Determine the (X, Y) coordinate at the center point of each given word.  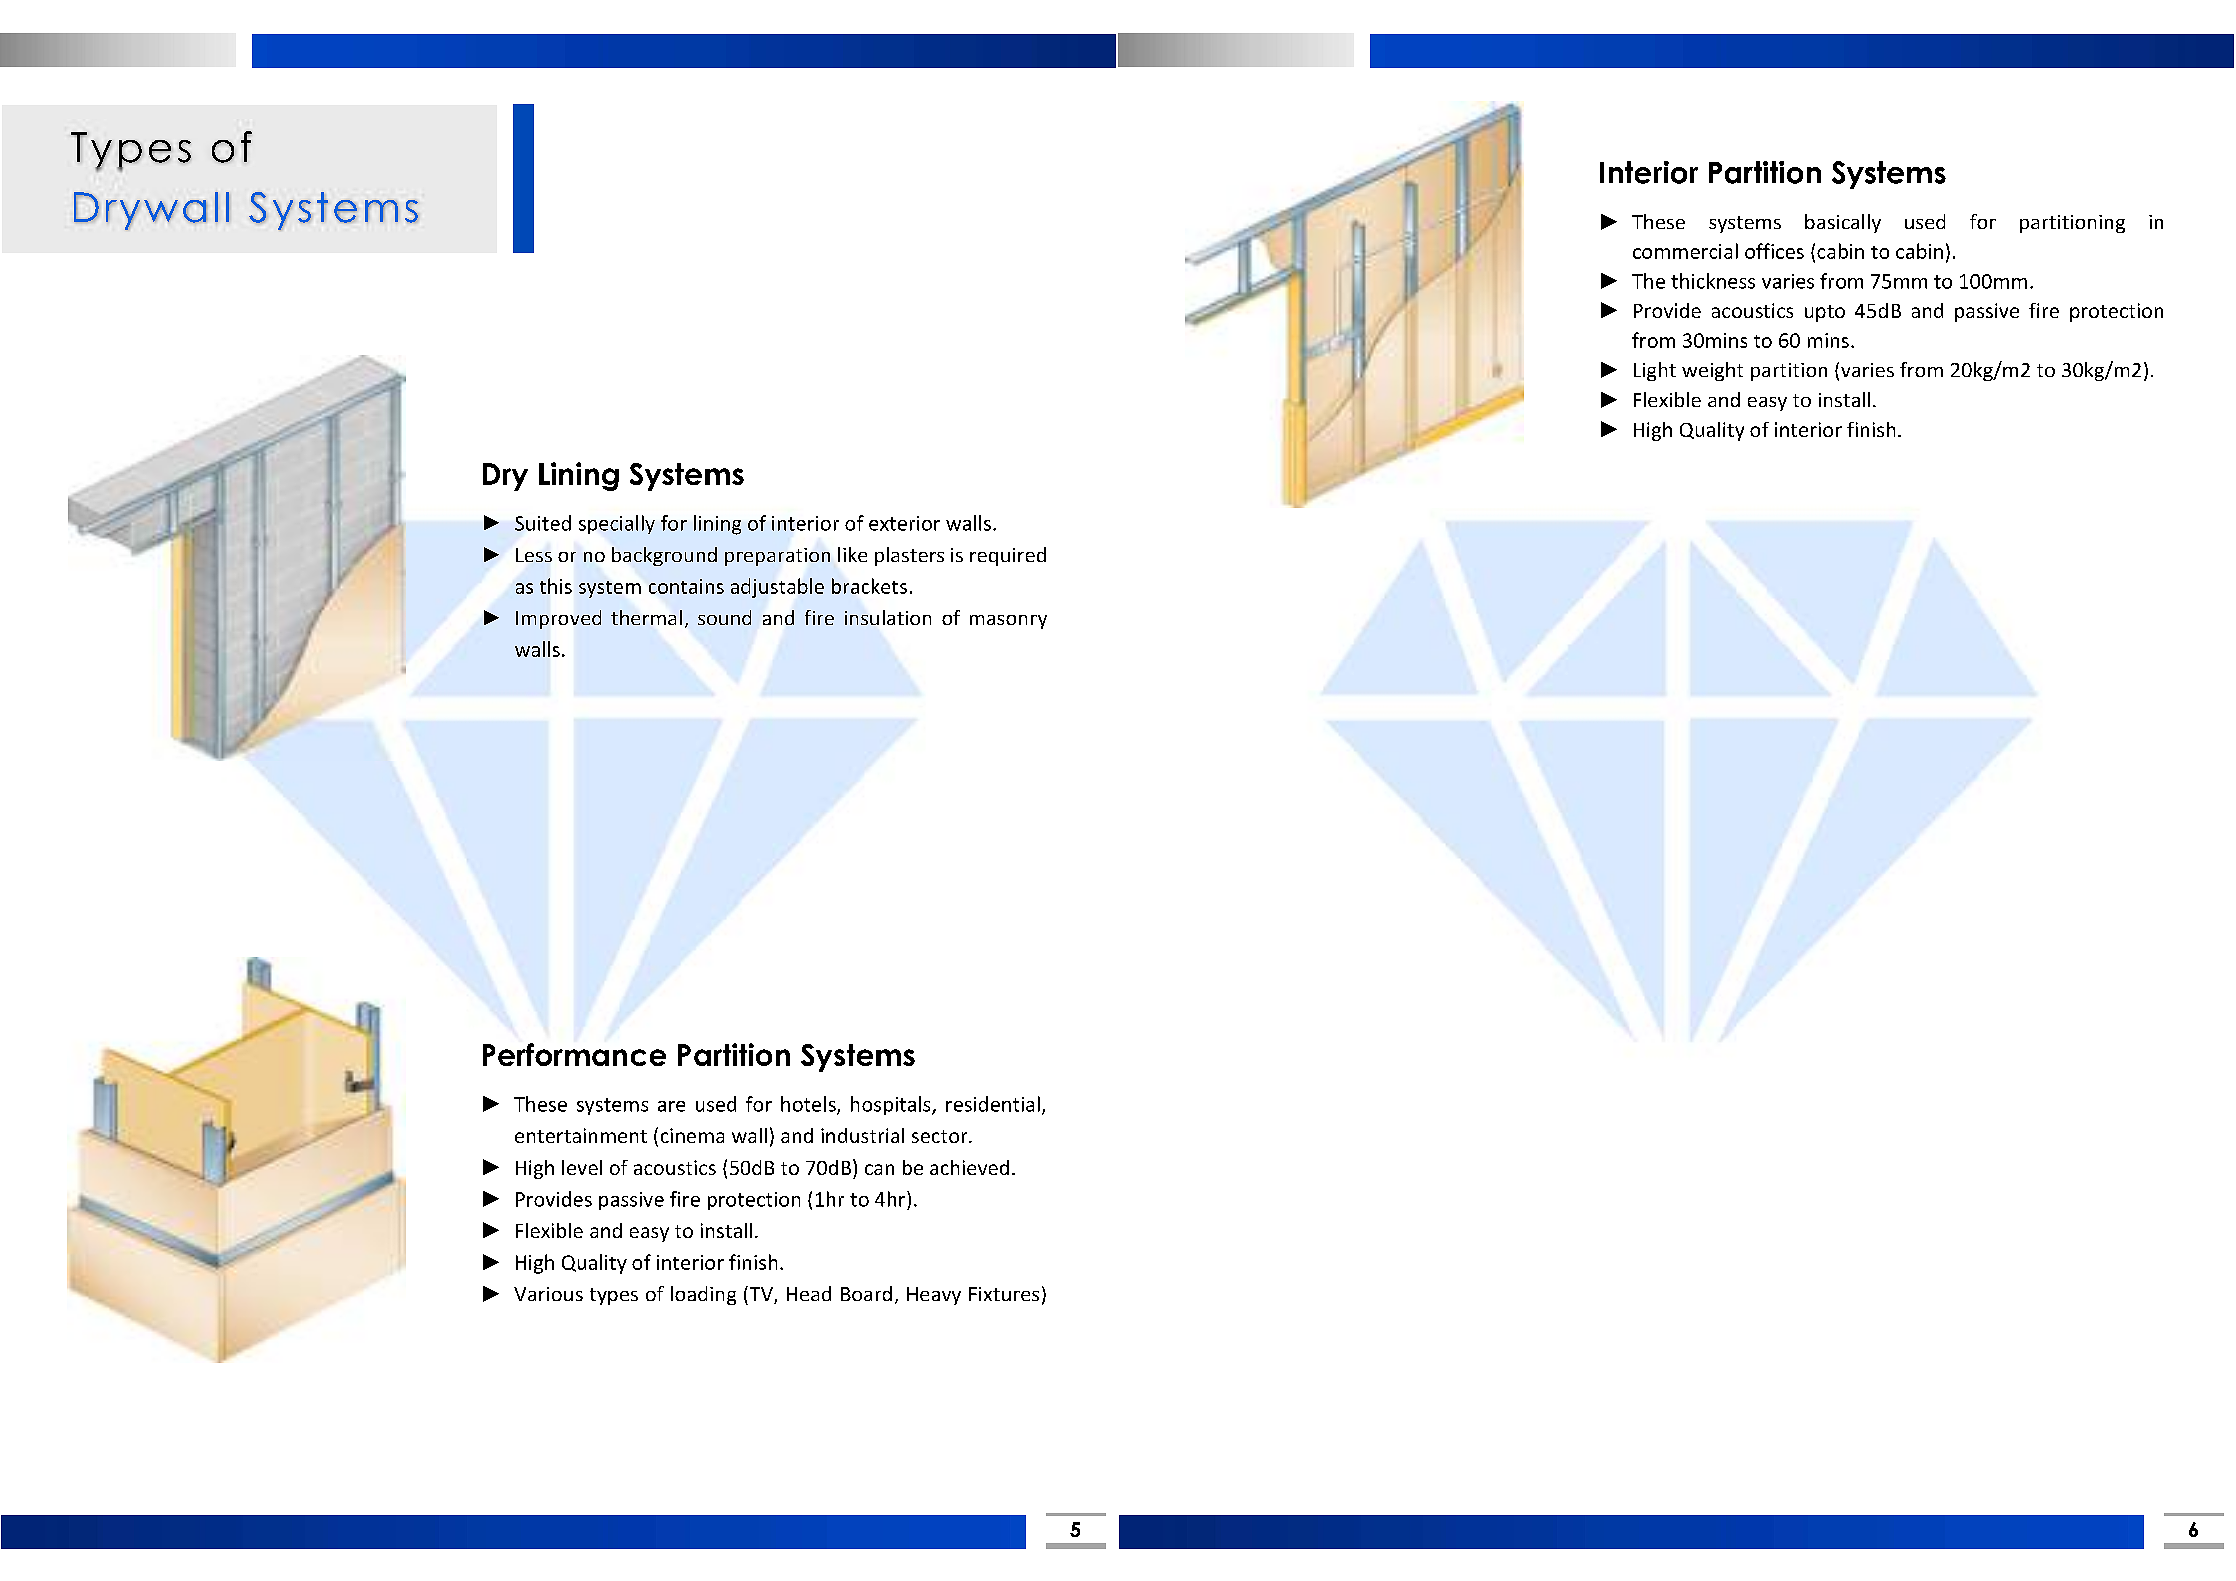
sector (941, 1136)
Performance (574, 1054)
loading (703, 1295)
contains (686, 586)
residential (993, 1104)
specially (617, 524)
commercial (1685, 251)
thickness (1713, 281)
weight (1712, 371)
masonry (1008, 622)
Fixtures (1004, 1294)
